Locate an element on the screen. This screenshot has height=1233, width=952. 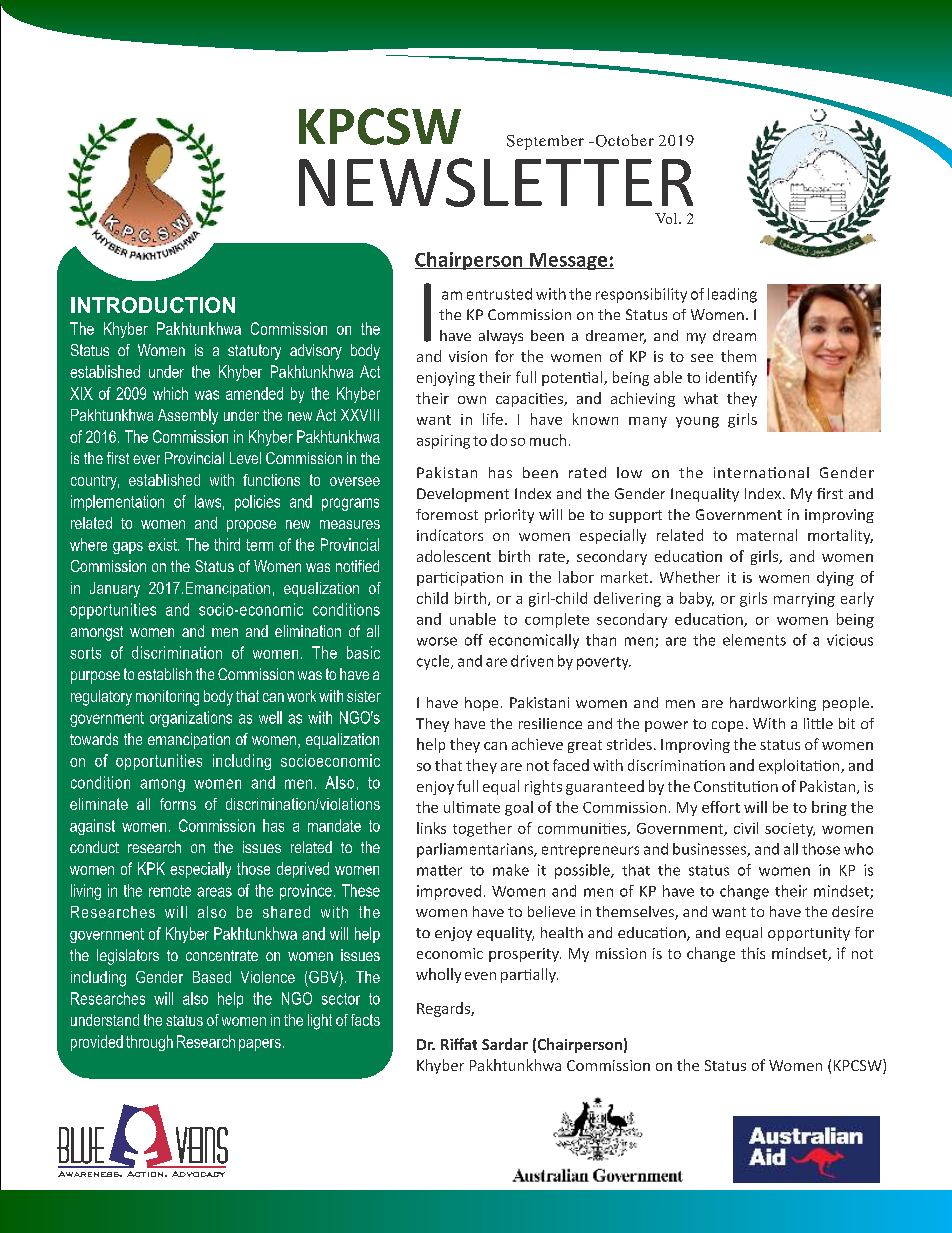
Vol is located at coordinates (667, 218).
